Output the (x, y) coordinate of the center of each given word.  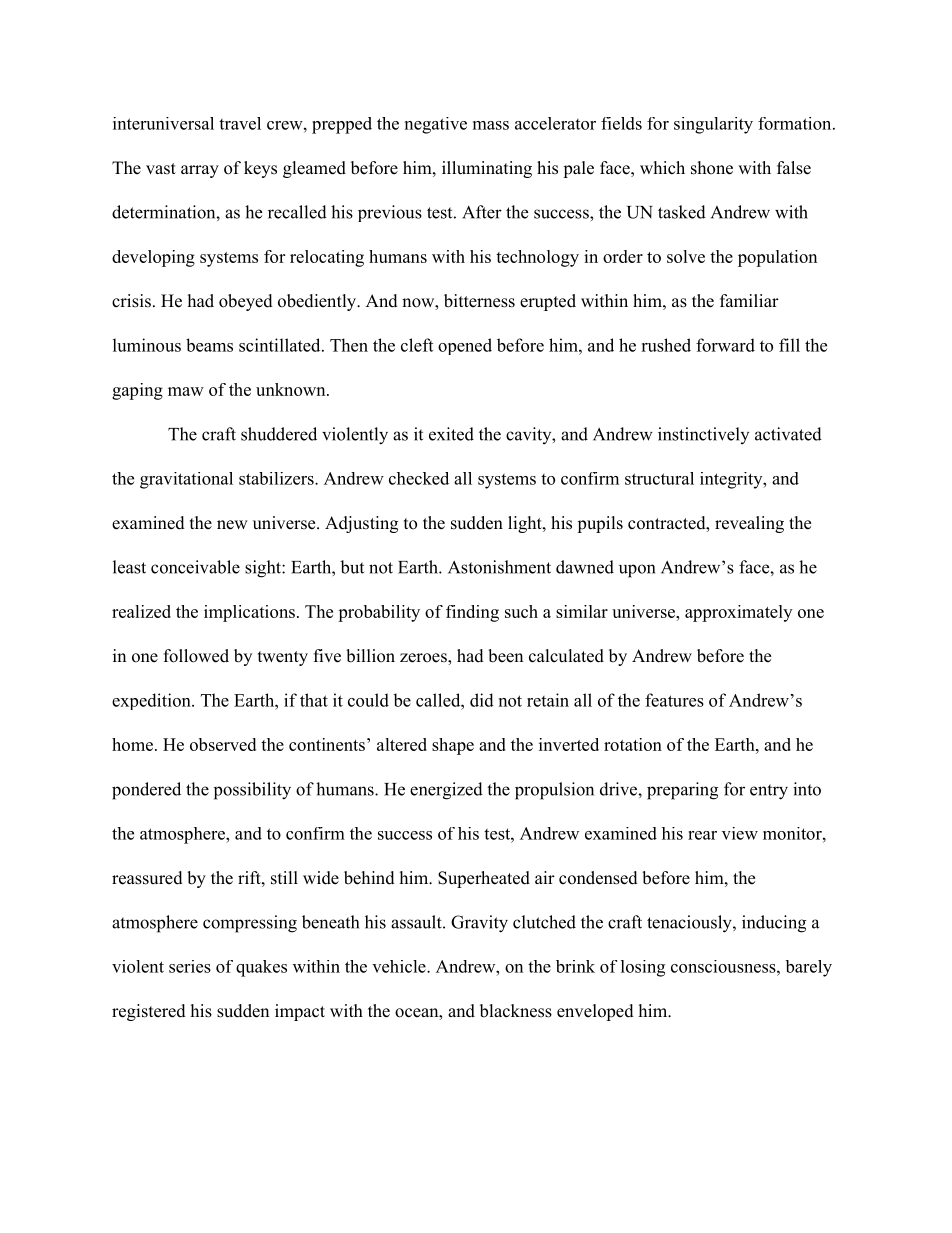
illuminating (487, 169)
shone (712, 168)
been (505, 656)
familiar (749, 300)
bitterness (479, 301)
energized (446, 791)
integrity (732, 480)
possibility (252, 791)
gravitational (186, 480)
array (200, 171)
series (190, 966)
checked (419, 478)
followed (196, 656)
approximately (738, 613)
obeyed (246, 302)
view (740, 833)
